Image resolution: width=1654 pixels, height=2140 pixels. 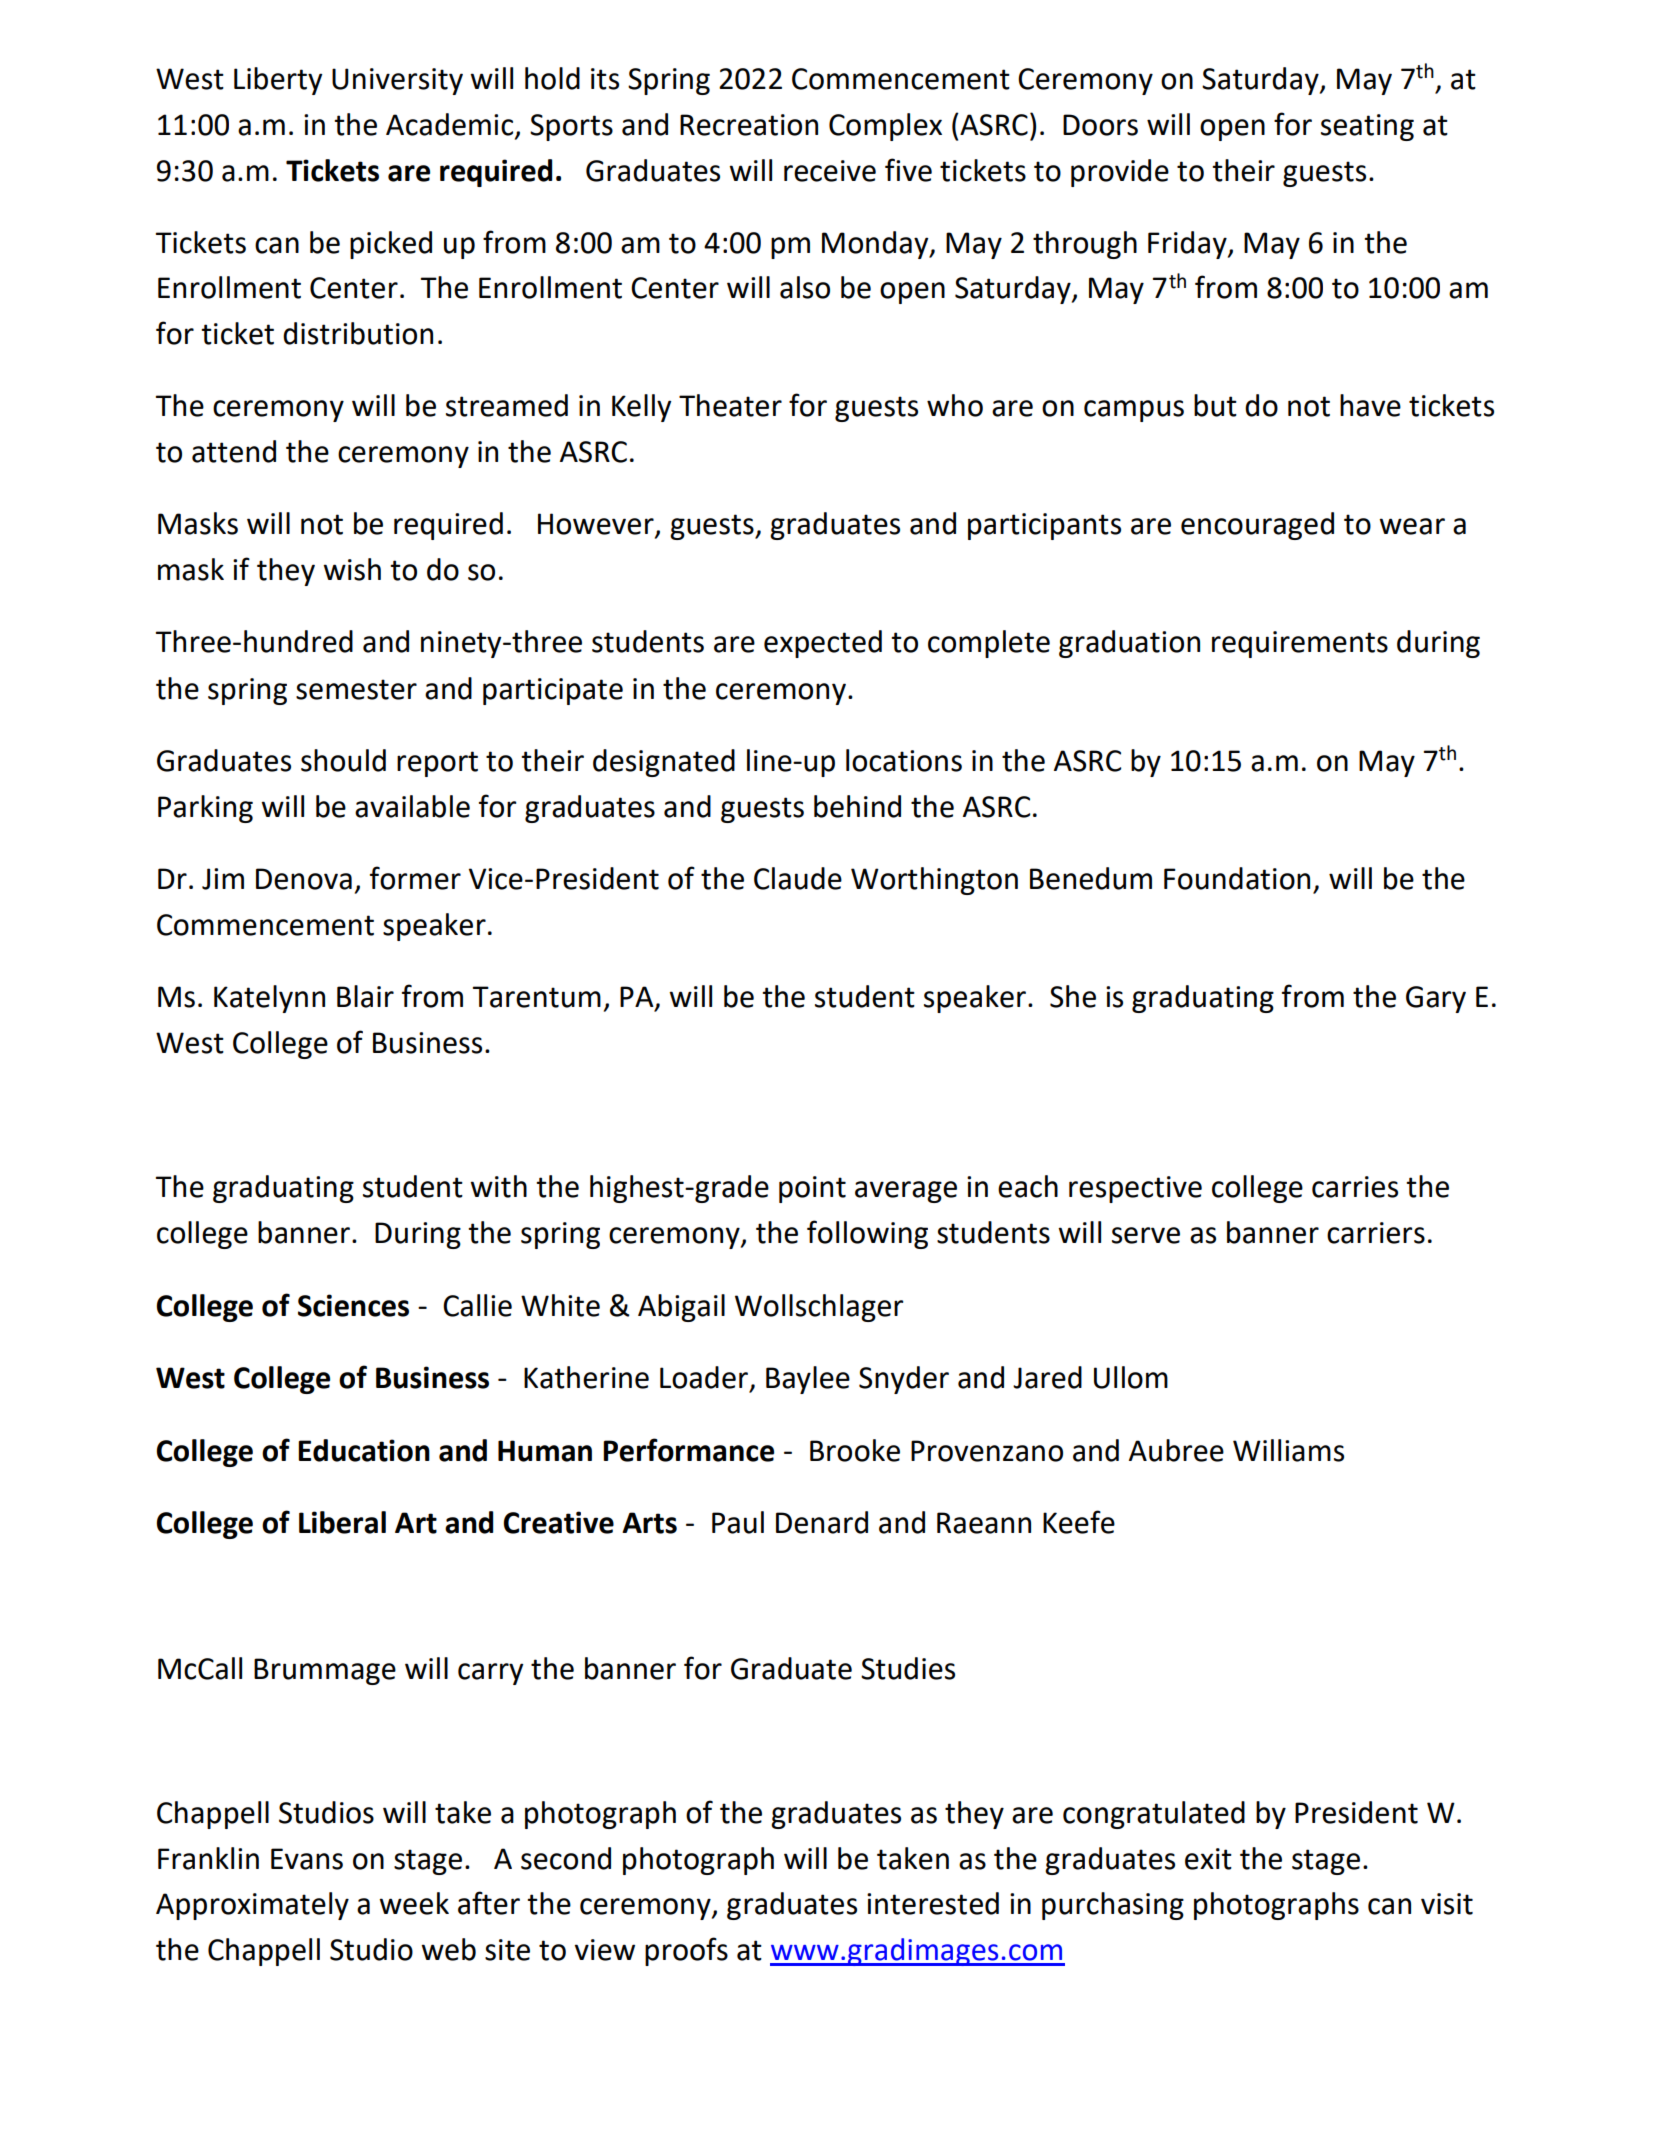 What do you see at coordinates (397, 81) in the screenshot?
I see `University` at bounding box center [397, 81].
